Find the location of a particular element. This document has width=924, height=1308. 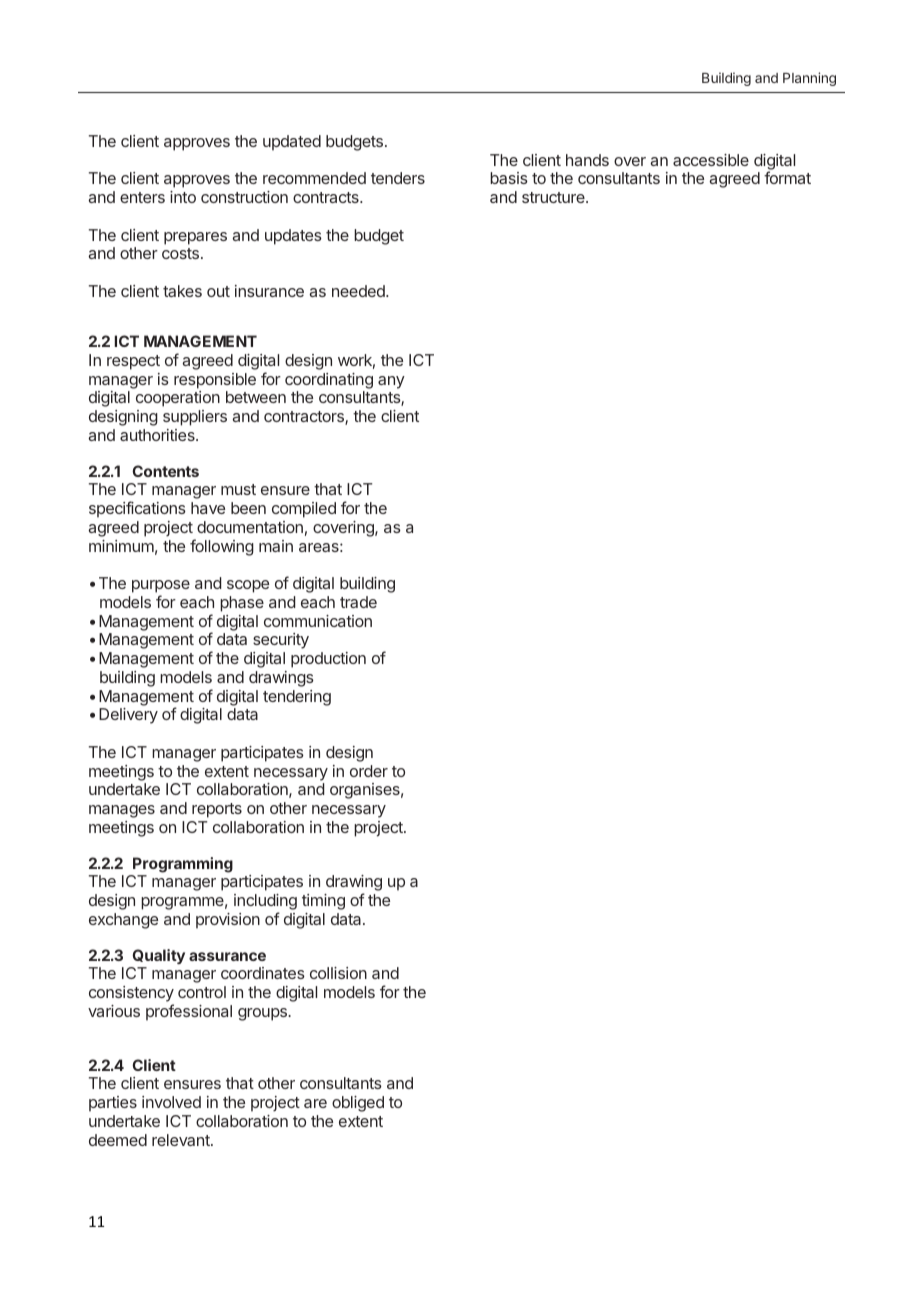

accessible is located at coordinates (711, 160).
